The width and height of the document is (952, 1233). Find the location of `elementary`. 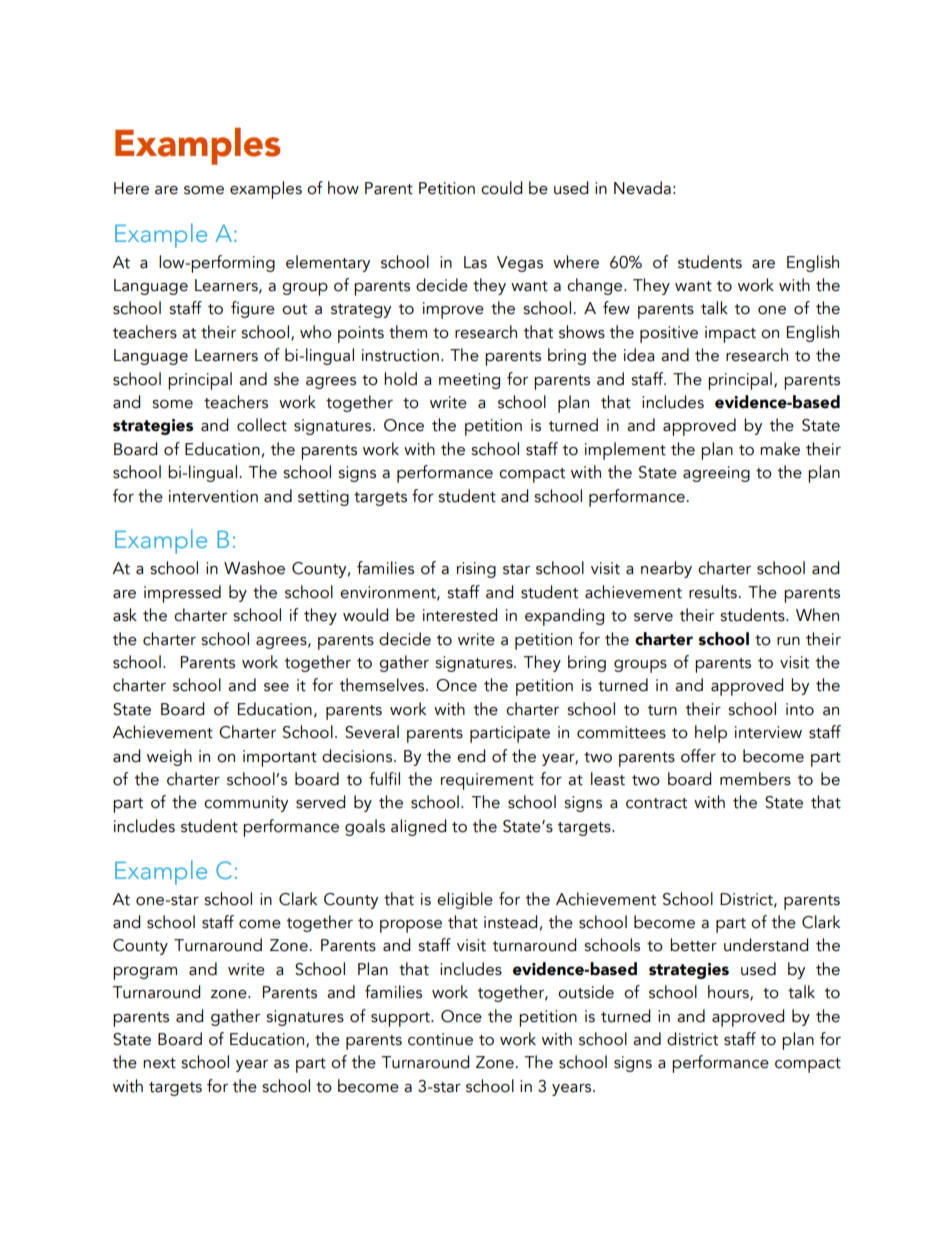

elementary is located at coordinates (328, 263).
